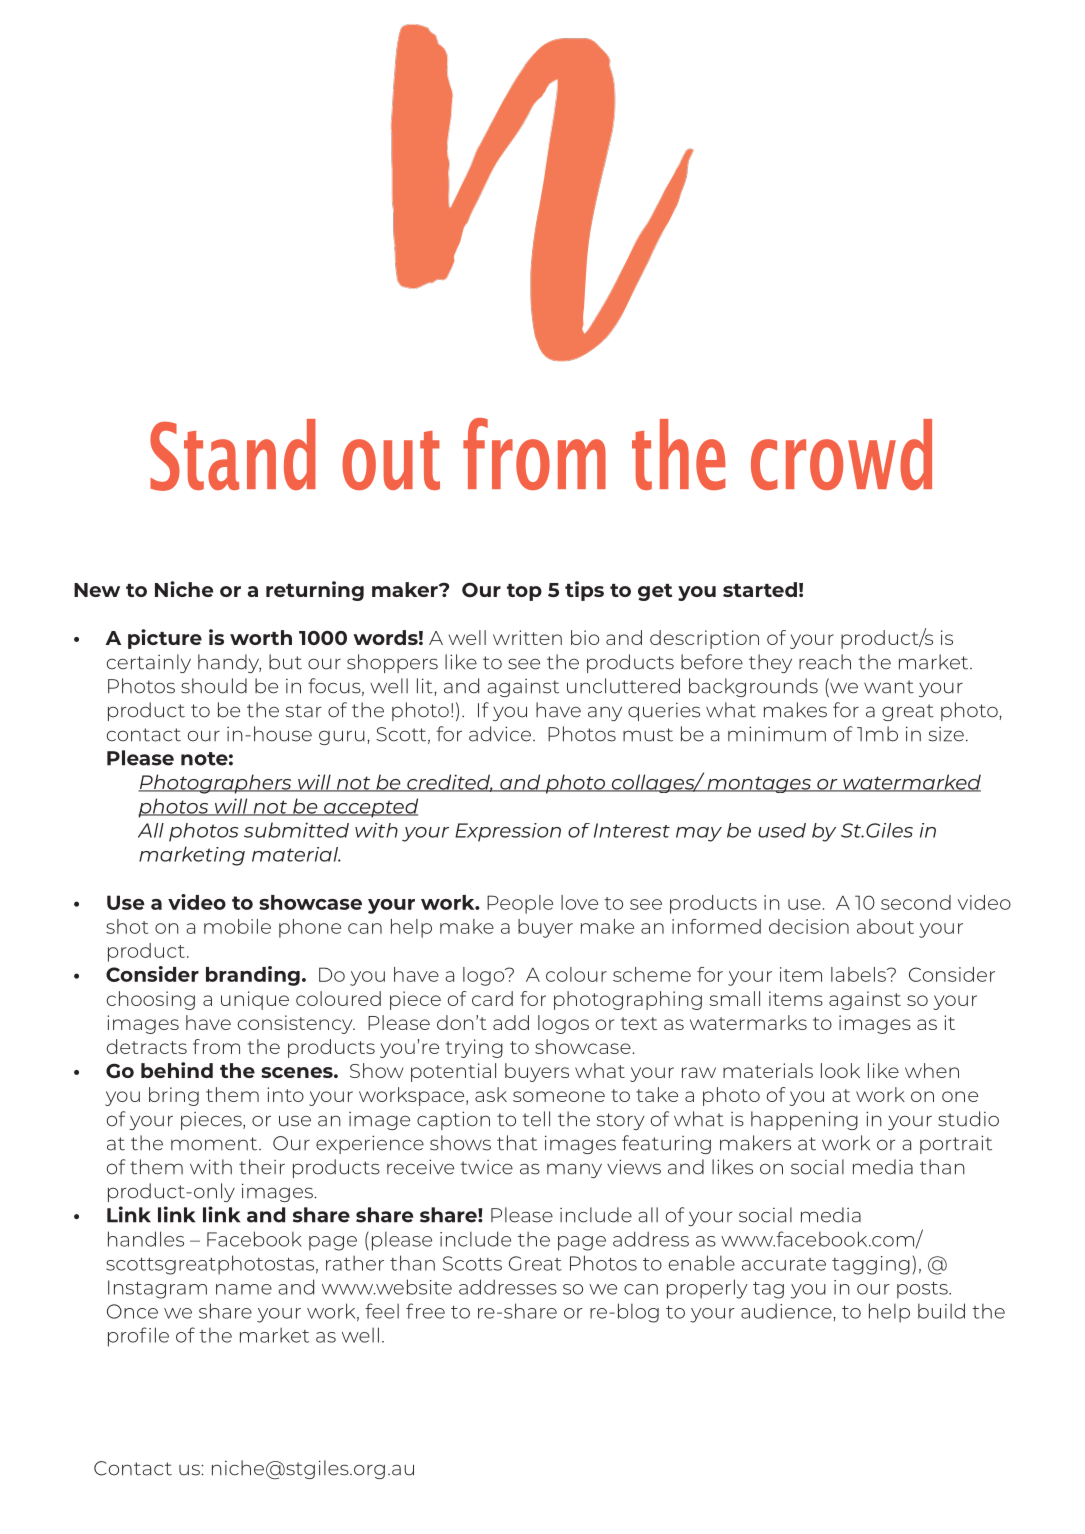  I want to click on uncluttered, so click(623, 686).
